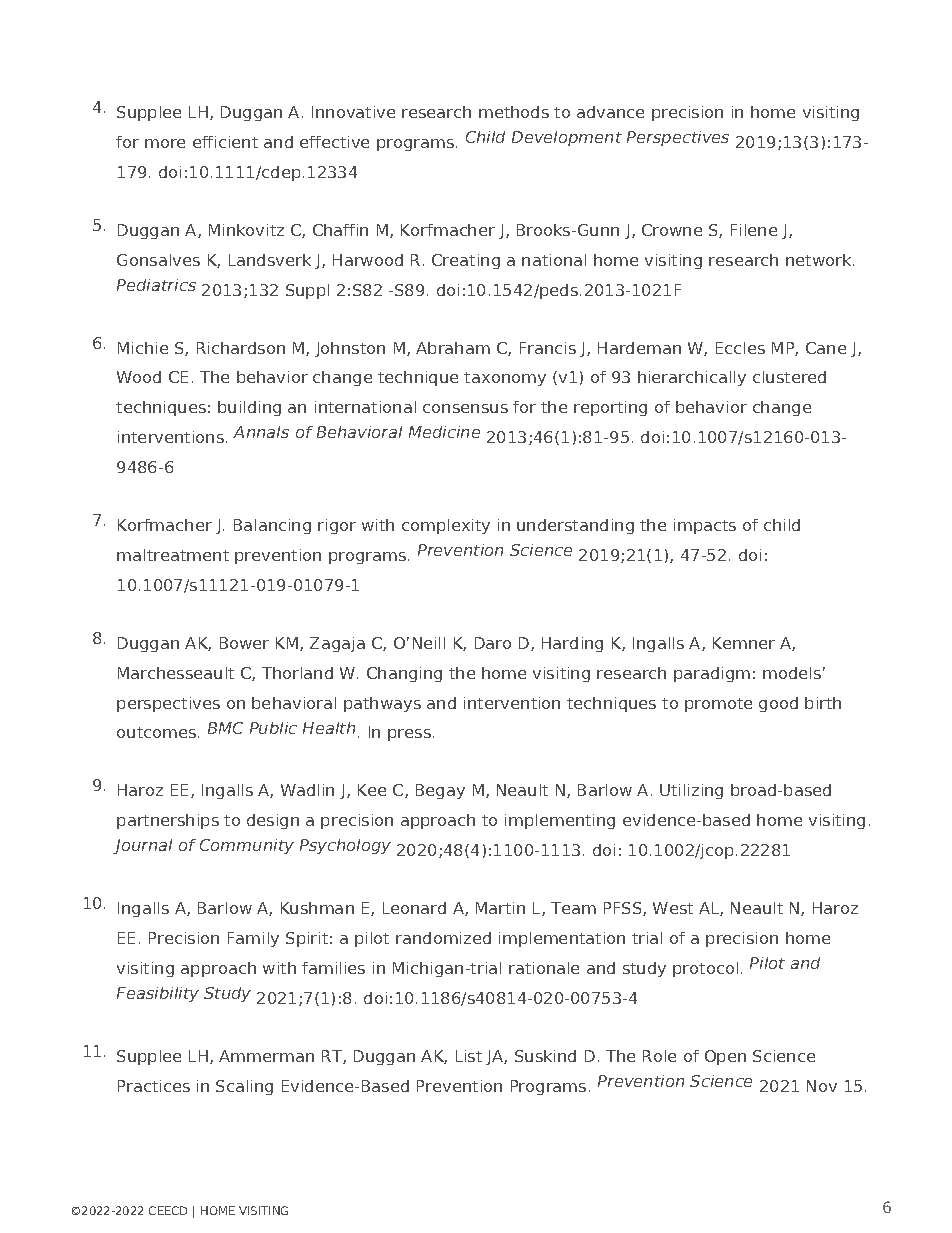 The width and height of the page is (952, 1233). Describe the element at coordinates (225, 142) in the page. I see `efficient` at that location.
